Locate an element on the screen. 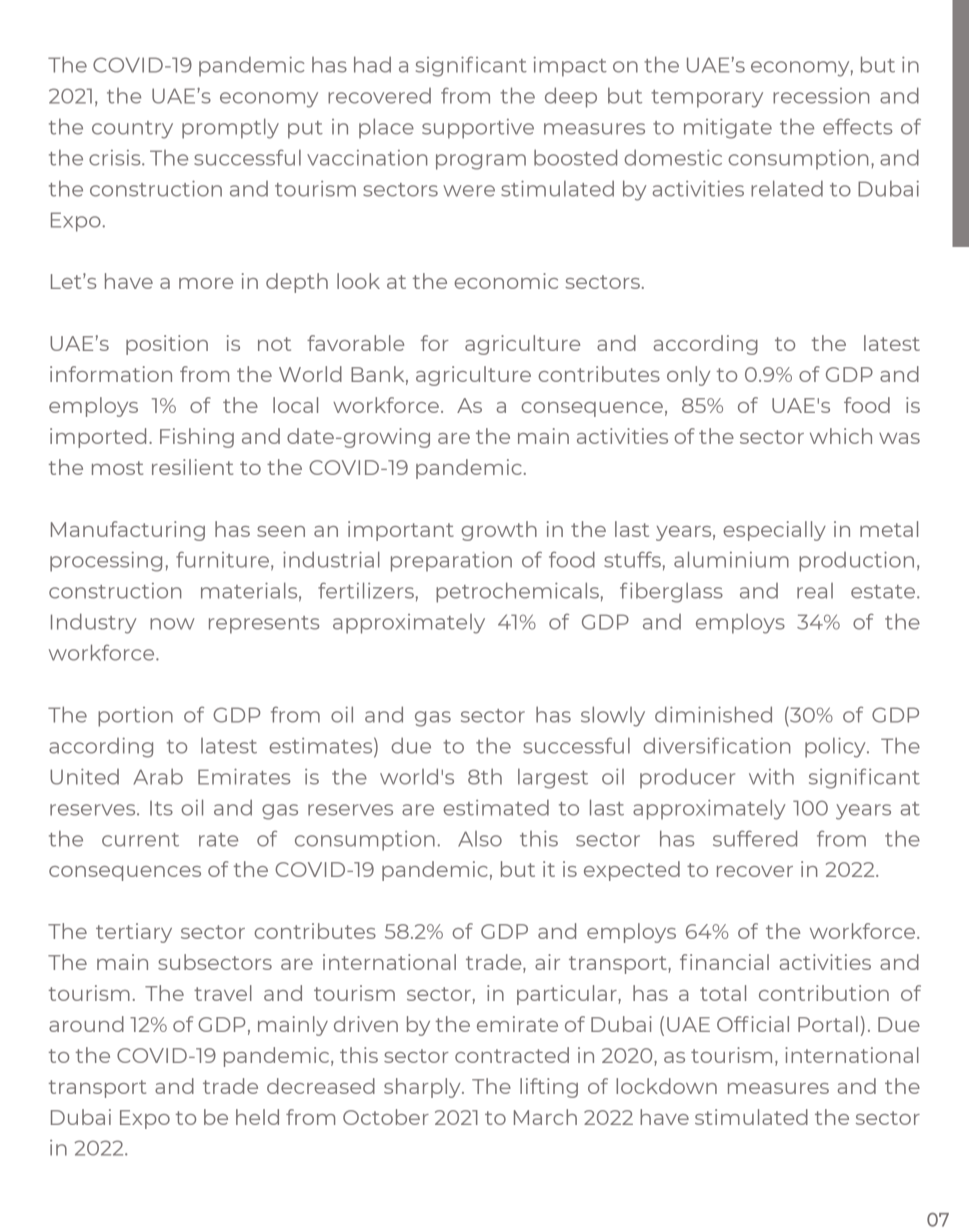 The image size is (969, 1232). now is located at coordinates (172, 624).
